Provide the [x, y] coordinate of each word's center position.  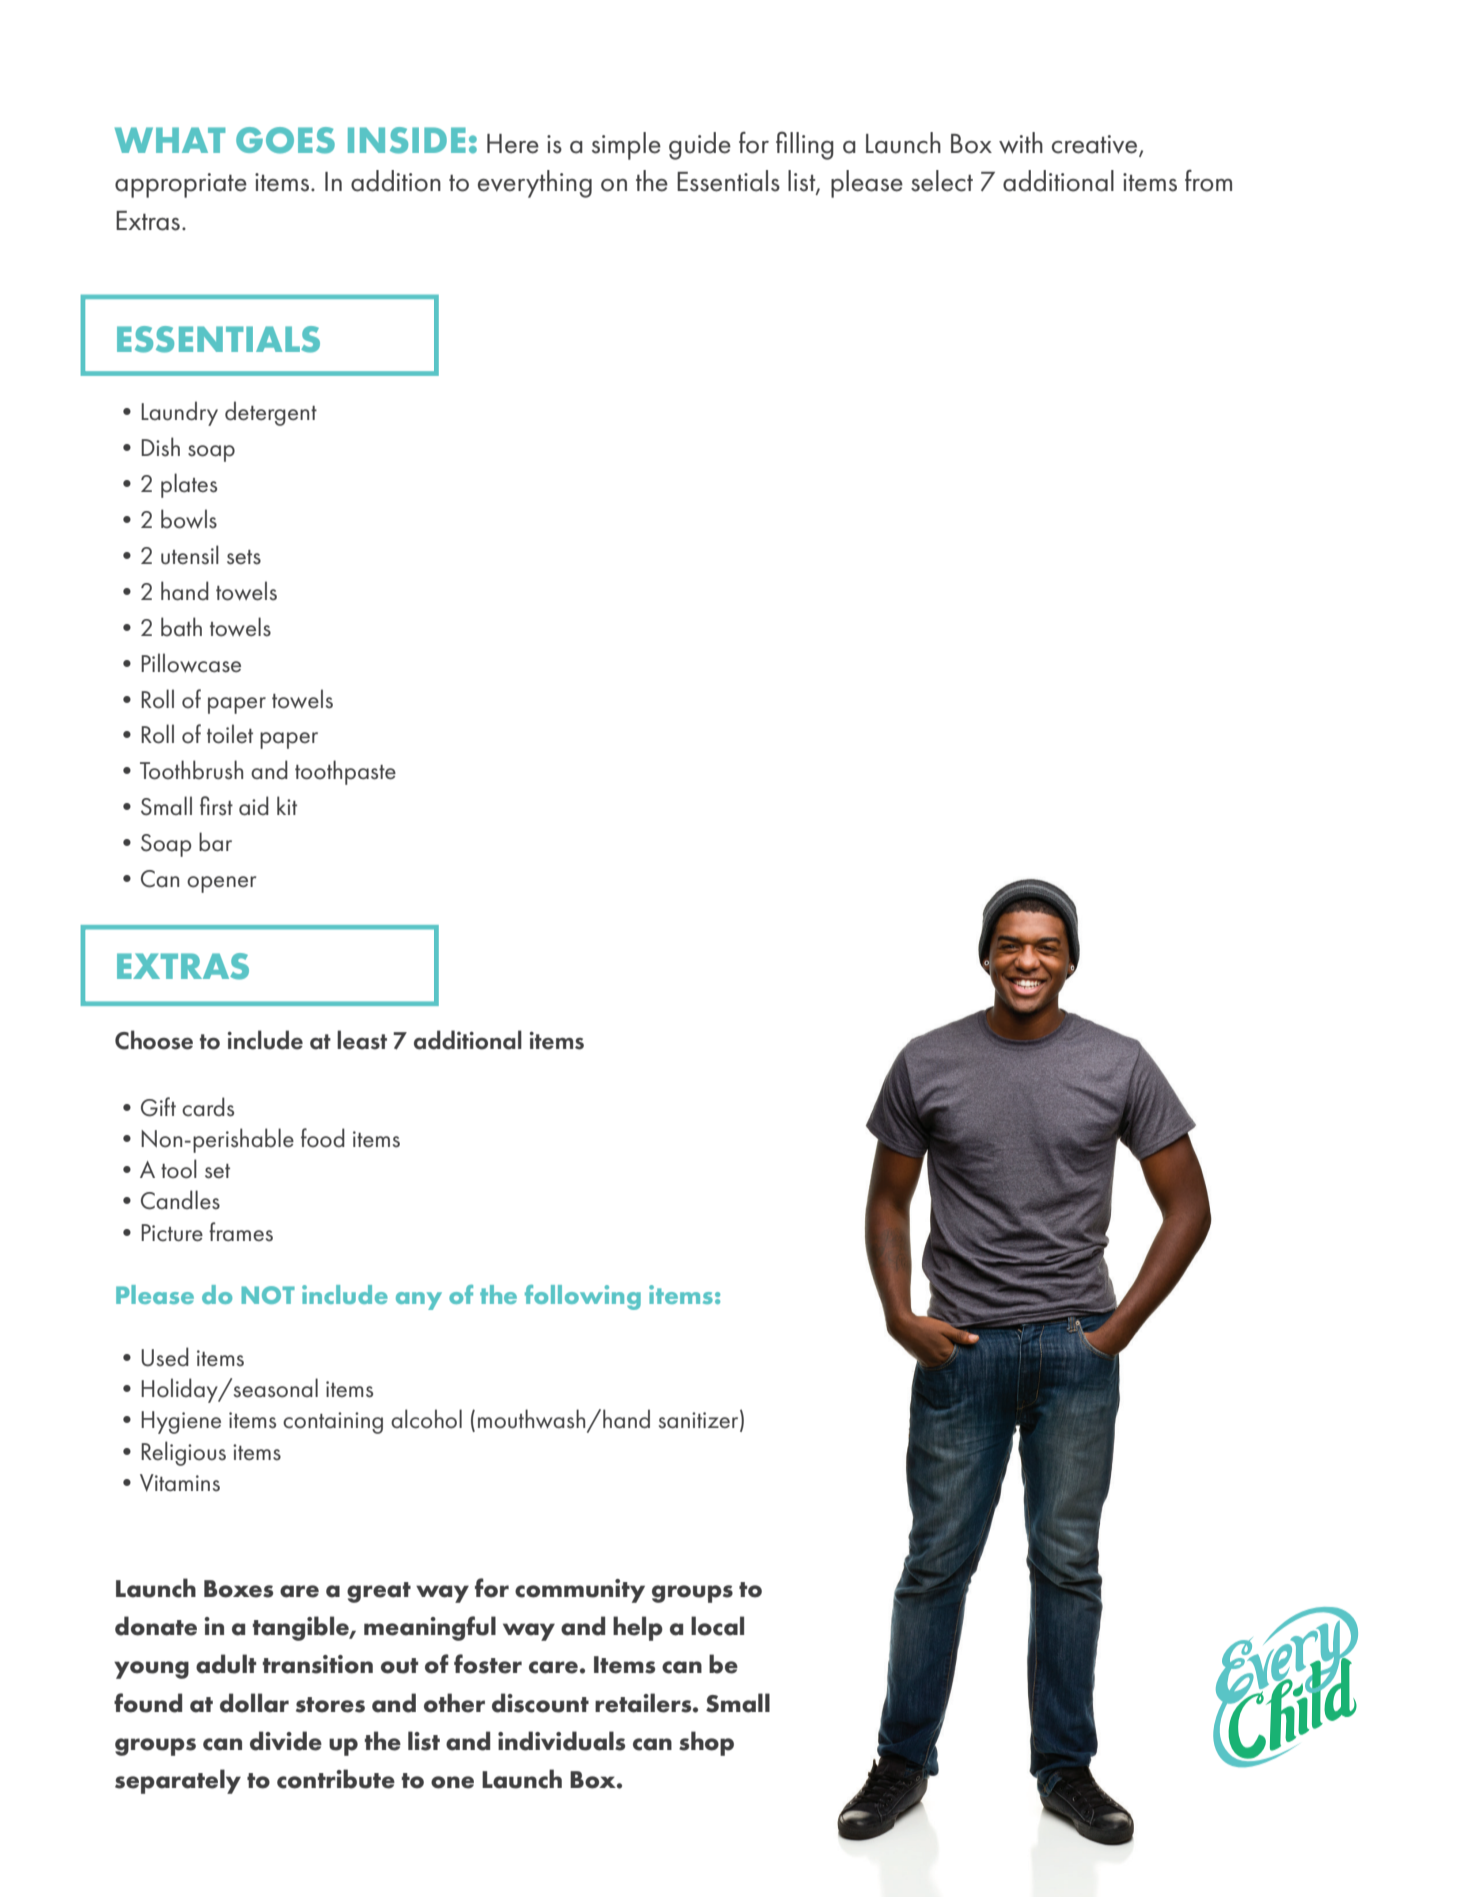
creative [1096, 145]
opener [221, 884]
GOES [285, 140]
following [583, 1297]
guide [700, 146]
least [362, 1040]
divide [286, 1741]
